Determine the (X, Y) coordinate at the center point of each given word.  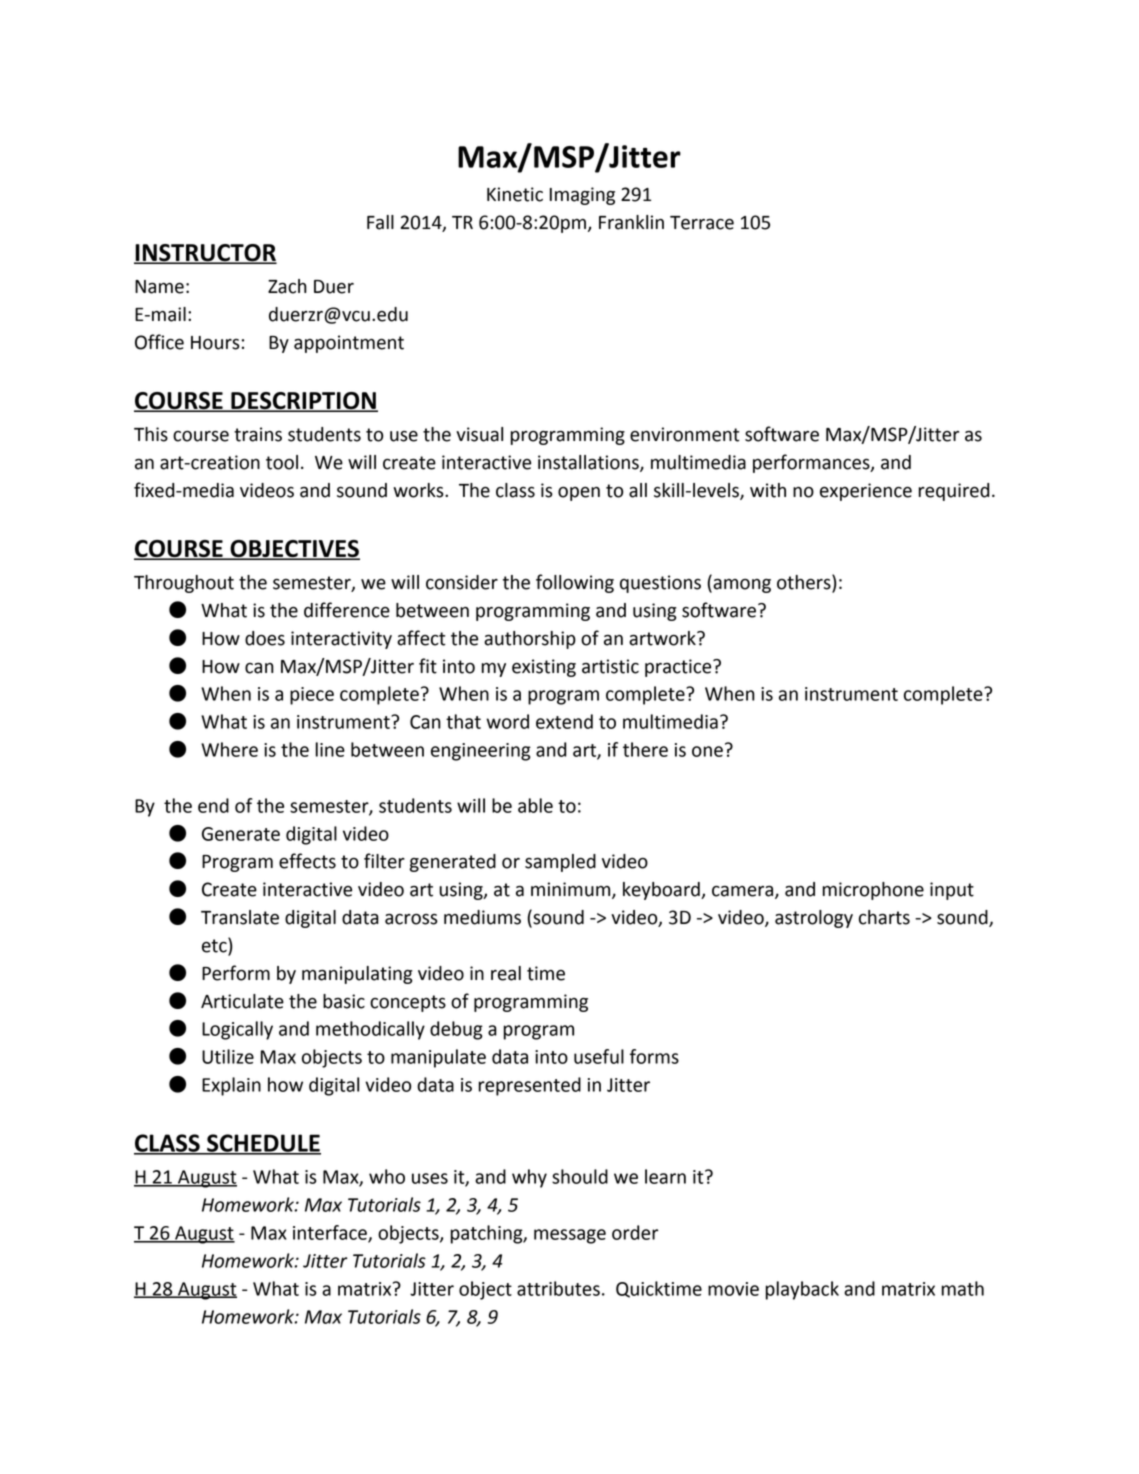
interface (331, 1233)
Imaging (582, 196)
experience (866, 492)
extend (564, 721)
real (506, 973)
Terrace (702, 223)
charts (884, 917)
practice (679, 668)
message (570, 1236)
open (579, 494)
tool (282, 462)
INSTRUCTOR (205, 254)
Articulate (242, 1001)
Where (229, 749)
